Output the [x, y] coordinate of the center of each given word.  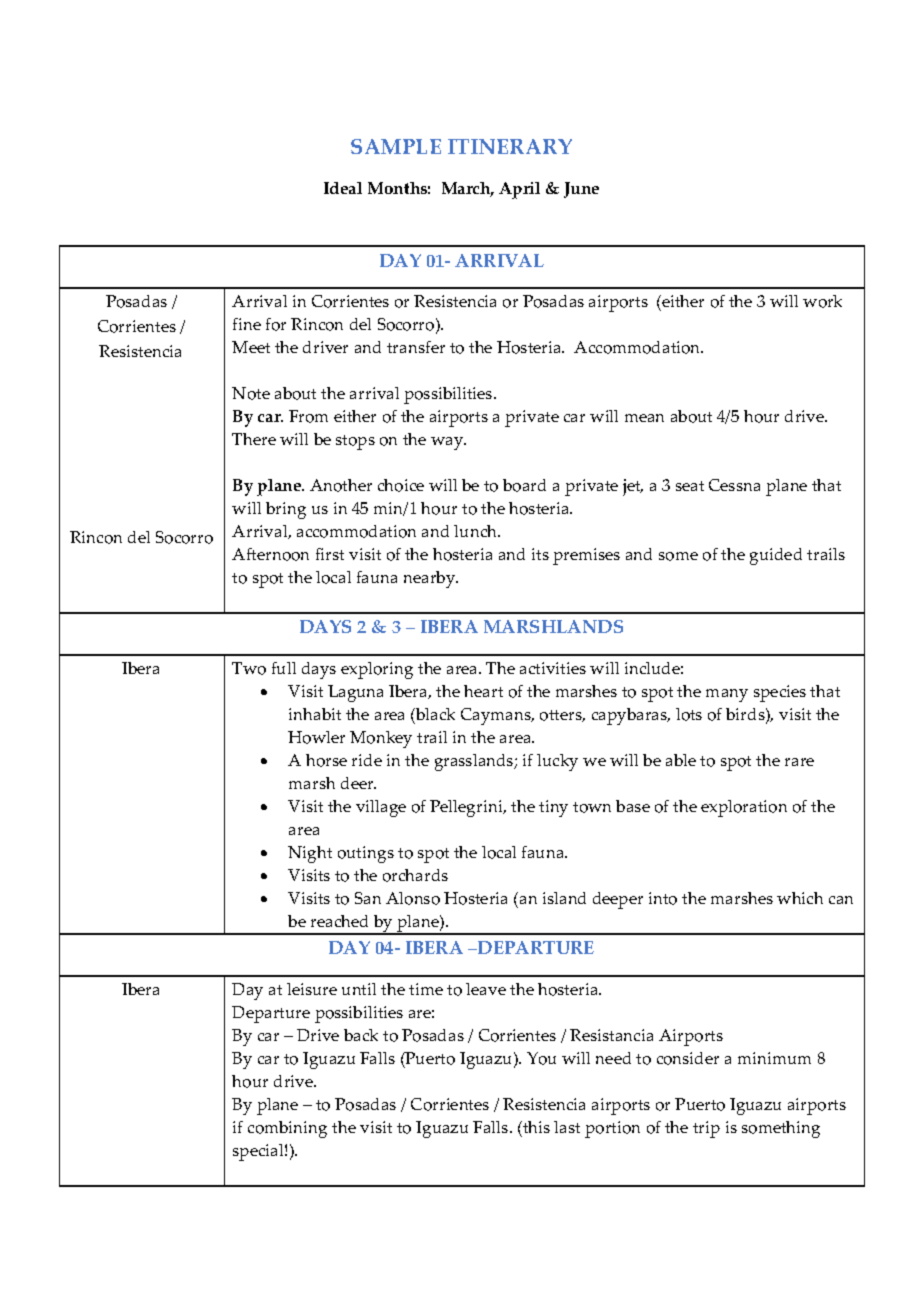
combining [287, 1129]
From [308, 416]
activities [553, 668]
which [800, 898]
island [564, 898]
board [524, 485]
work [822, 301]
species [780, 693]
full [284, 668]
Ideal [343, 188]
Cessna [734, 485]
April [519, 190]
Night [310, 854]
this [535, 1127]
